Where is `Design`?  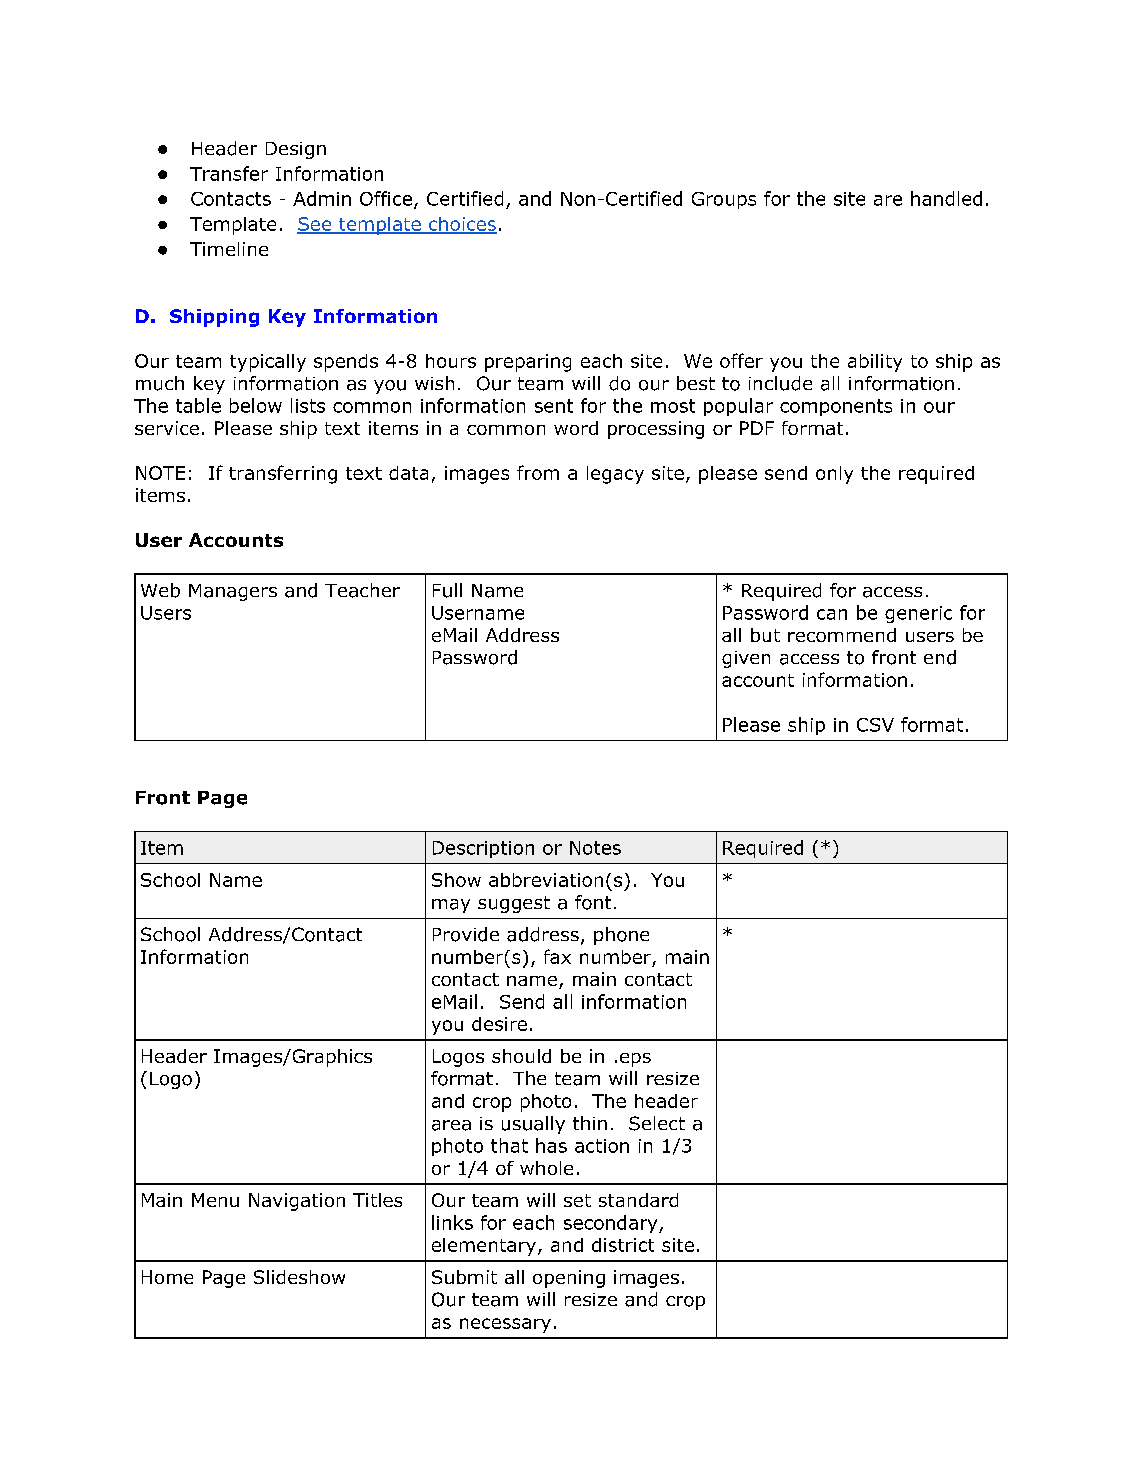
Design is located at coordinates (296, 150).
